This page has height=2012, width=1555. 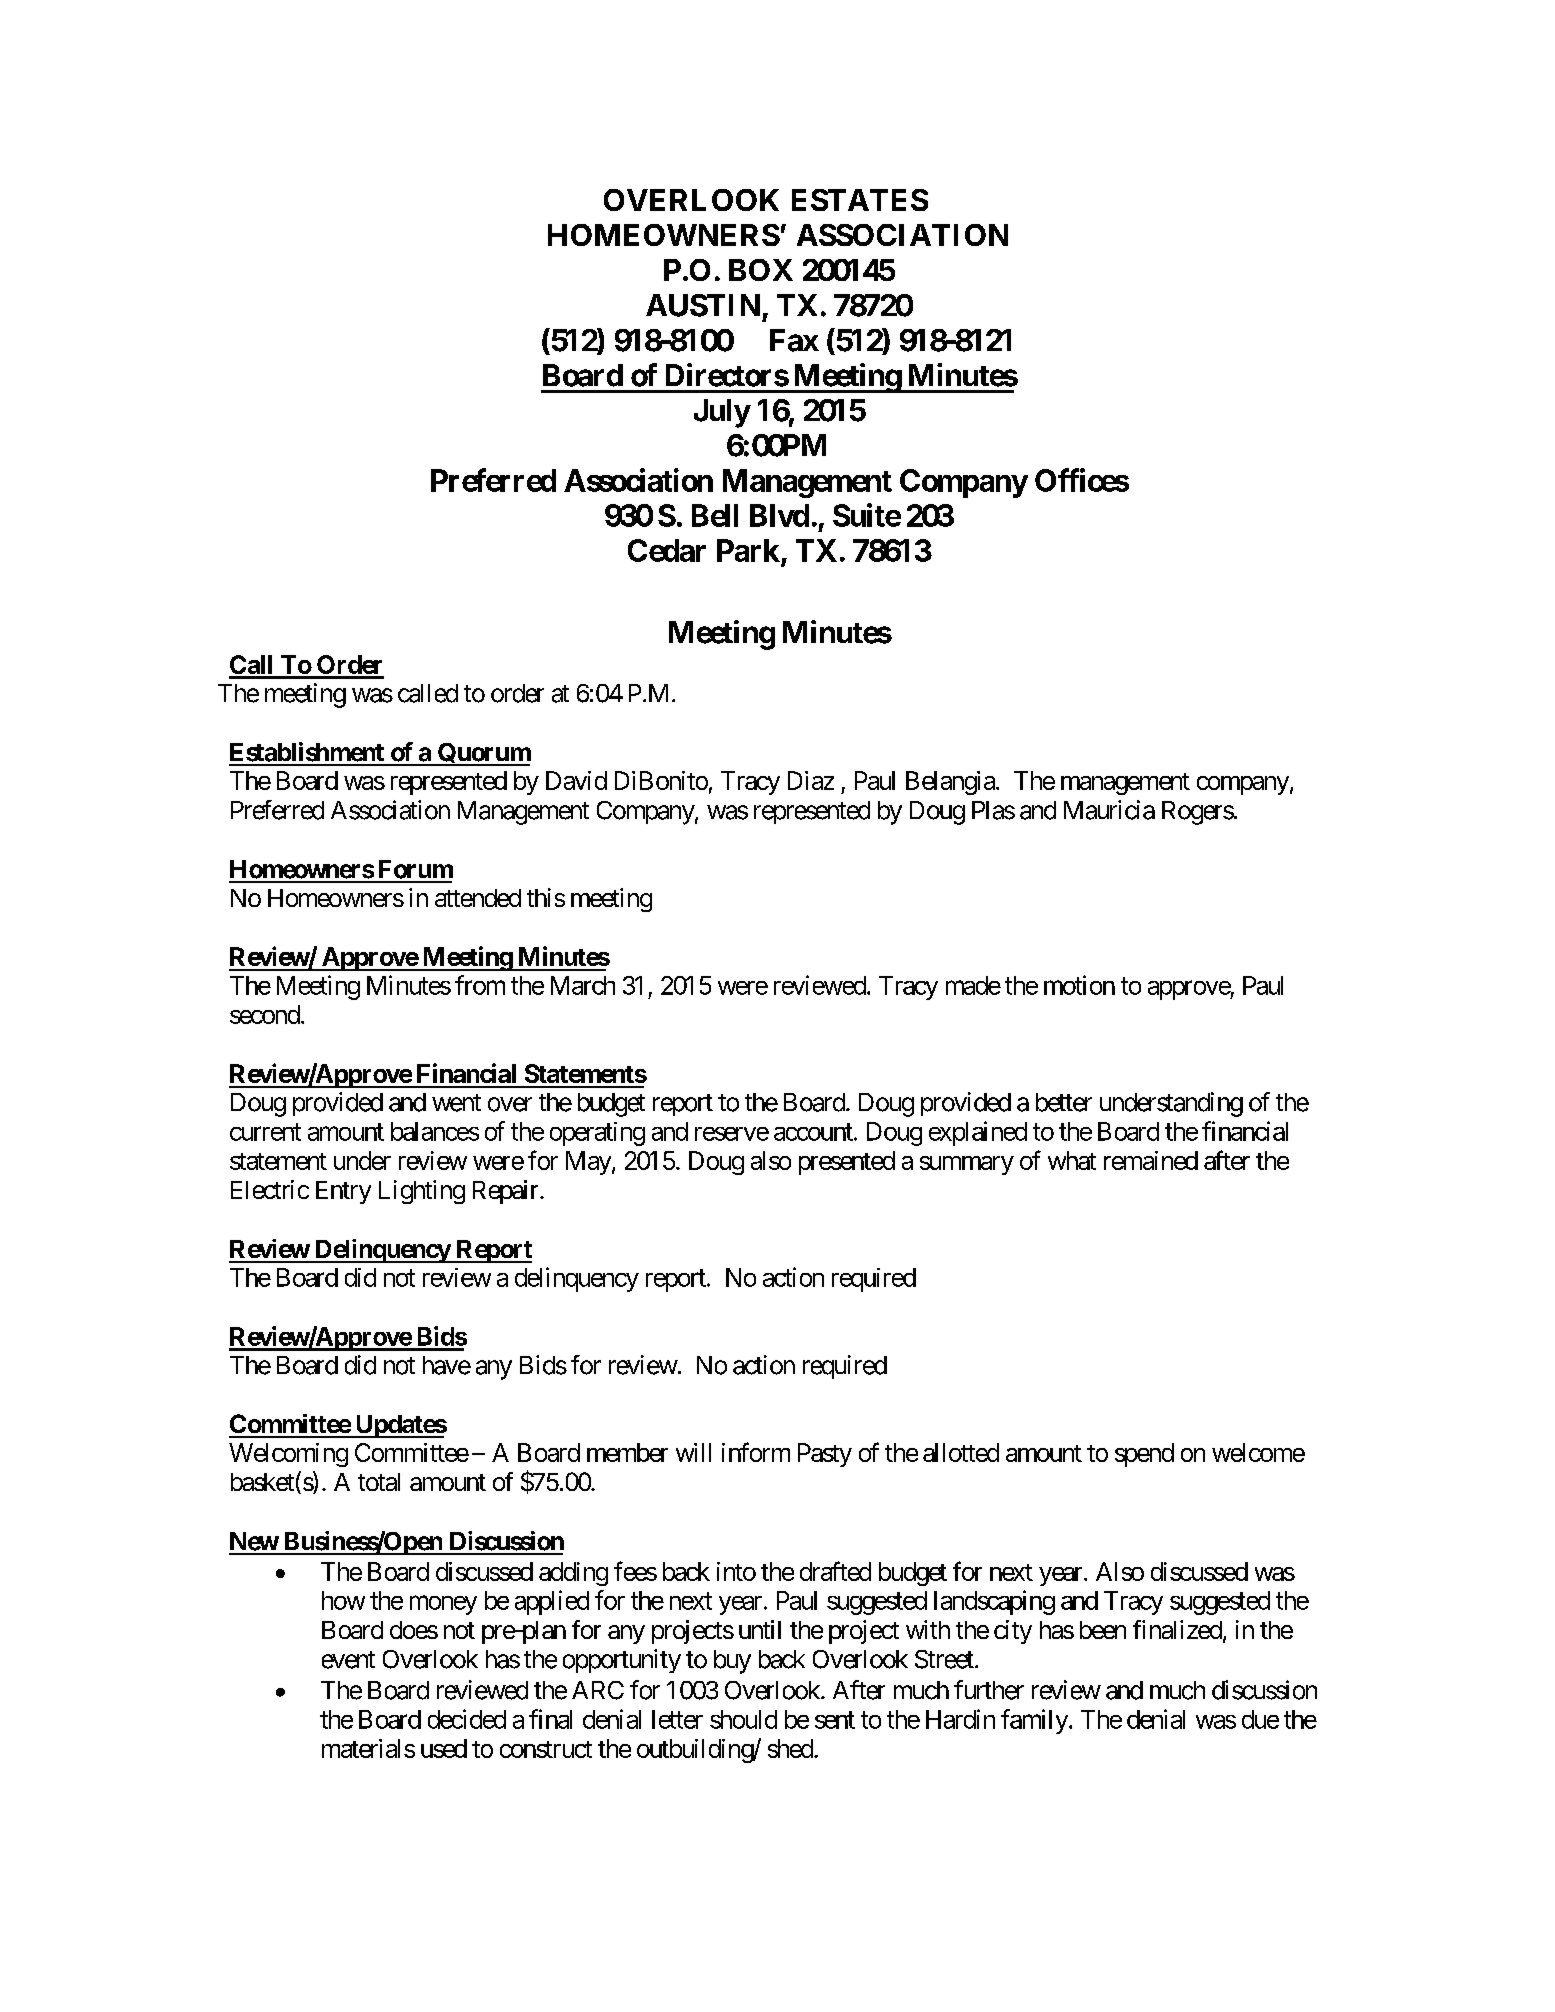 I want to click on BOX, so click(x=761, y=270).
